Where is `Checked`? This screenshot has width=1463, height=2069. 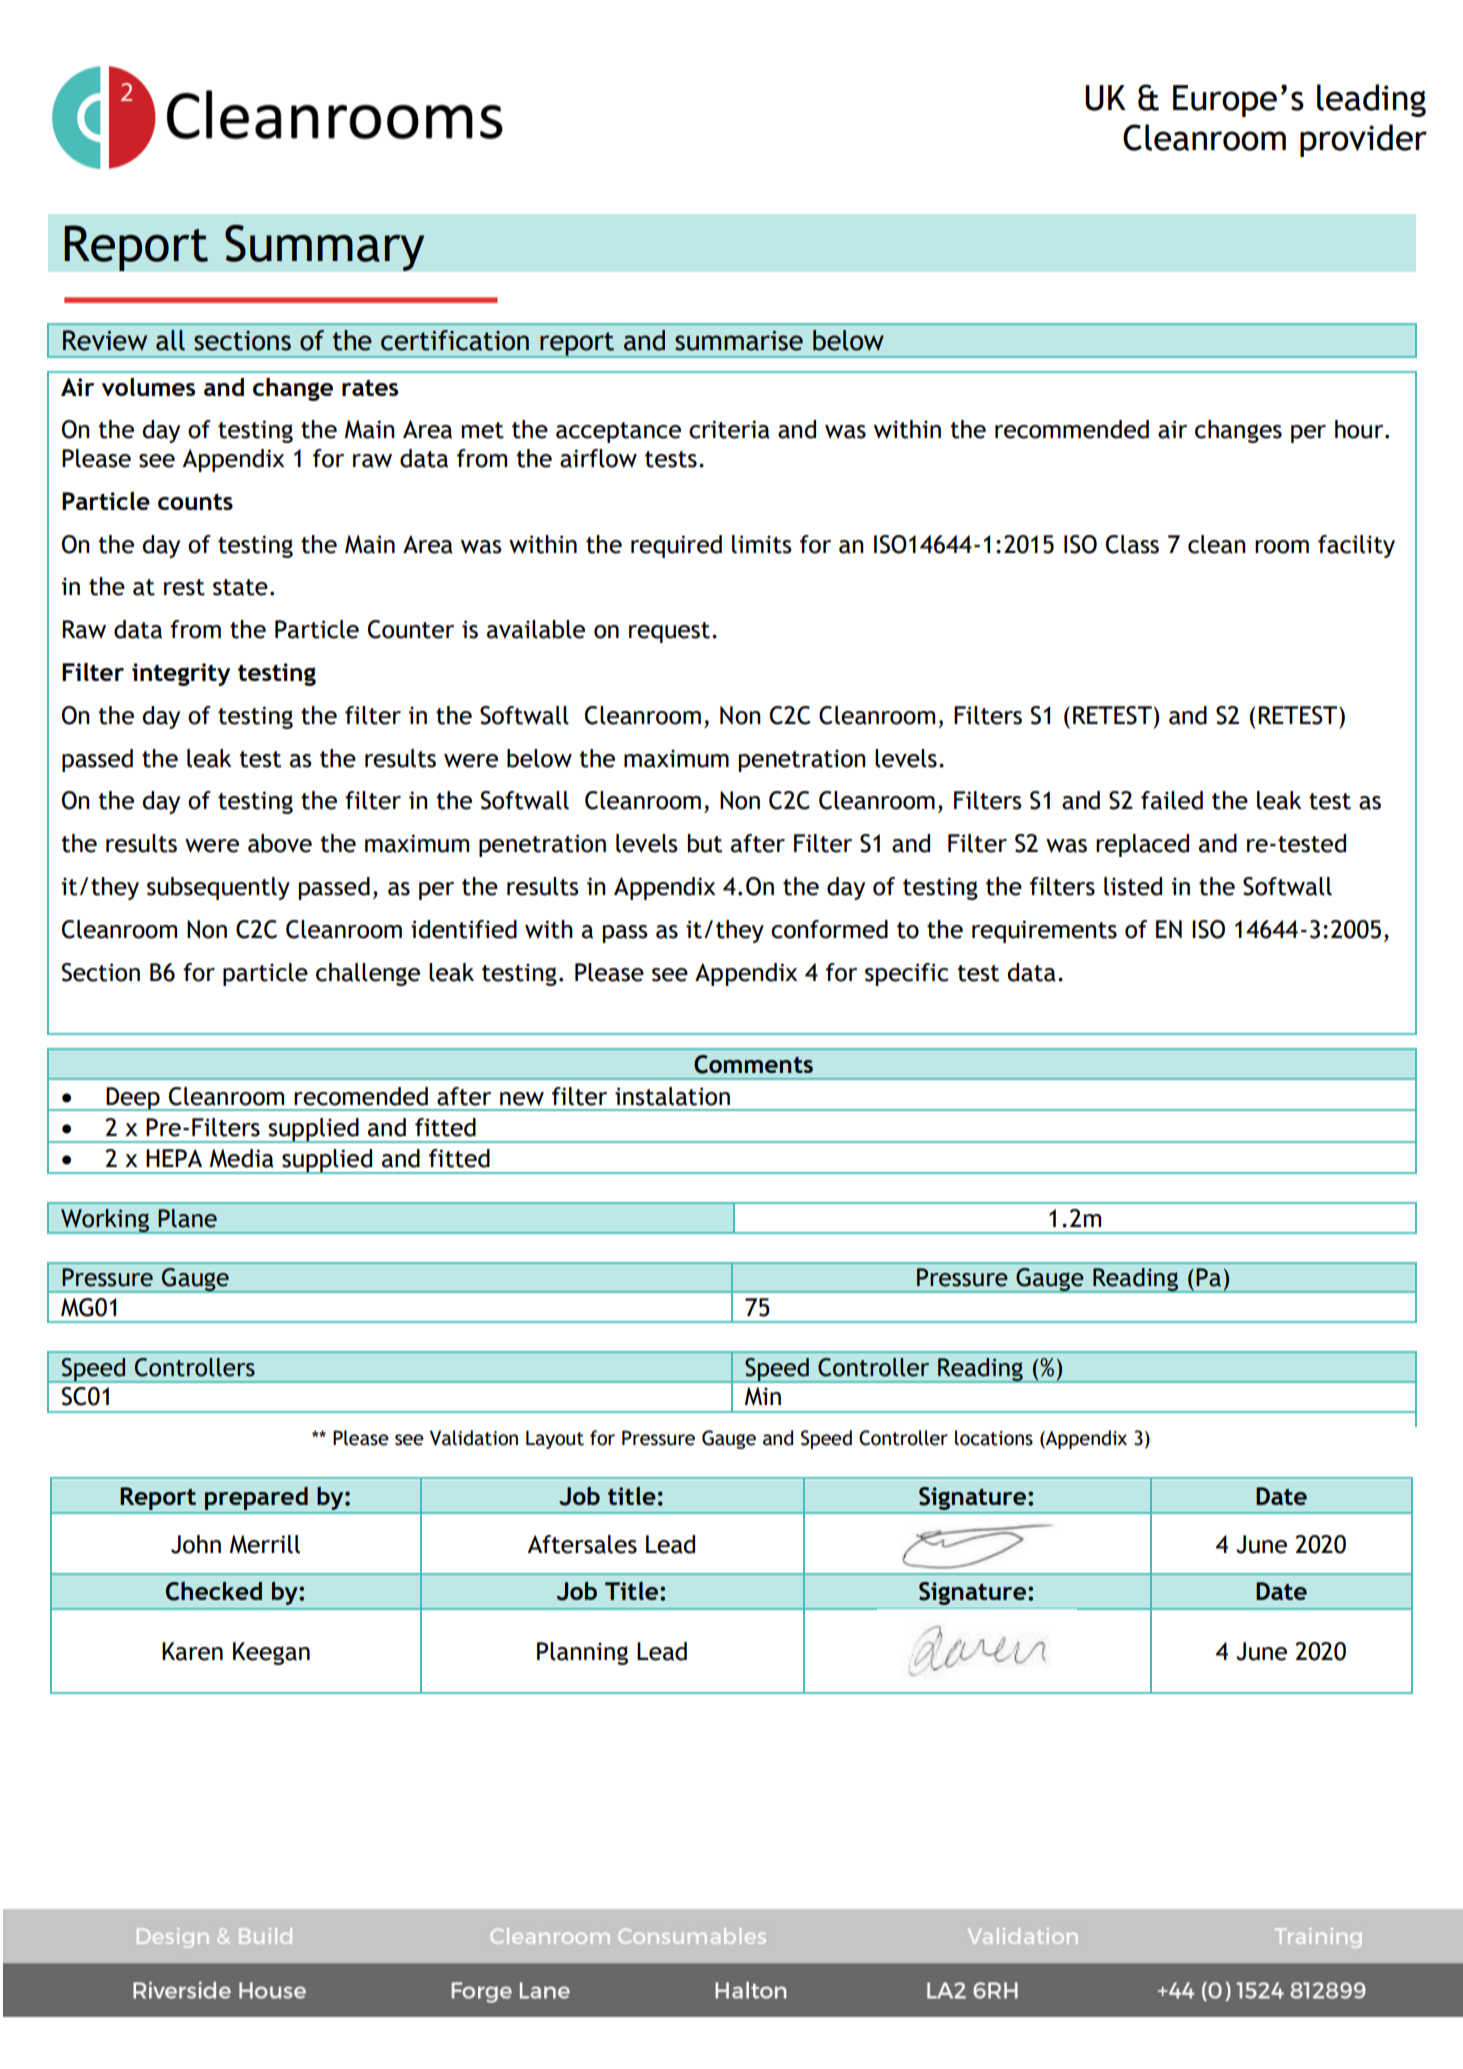 Checked is located at coordinates (214, 1591).
